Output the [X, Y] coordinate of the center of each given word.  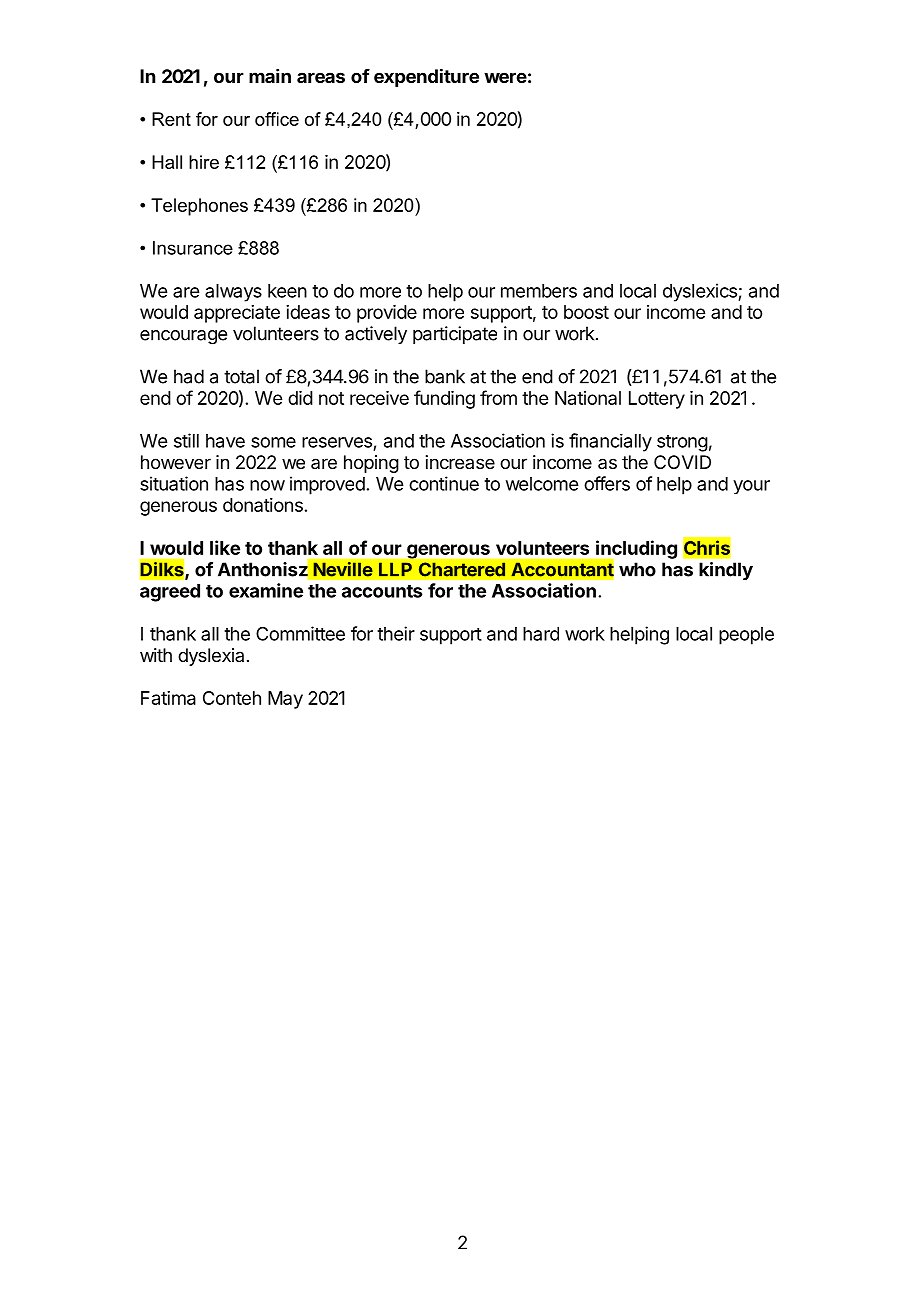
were [505, 77]
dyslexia [211, 657]
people [746, 636]
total [241, 376]
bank [445, 376]
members [539, 291]
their [396, 633]
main [270, 76]
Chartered [462, 569]
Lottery [657, 400]
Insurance [193, 248]
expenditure [426, 77]
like [225, 547]
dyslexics [701, 292]
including [635, 550]
